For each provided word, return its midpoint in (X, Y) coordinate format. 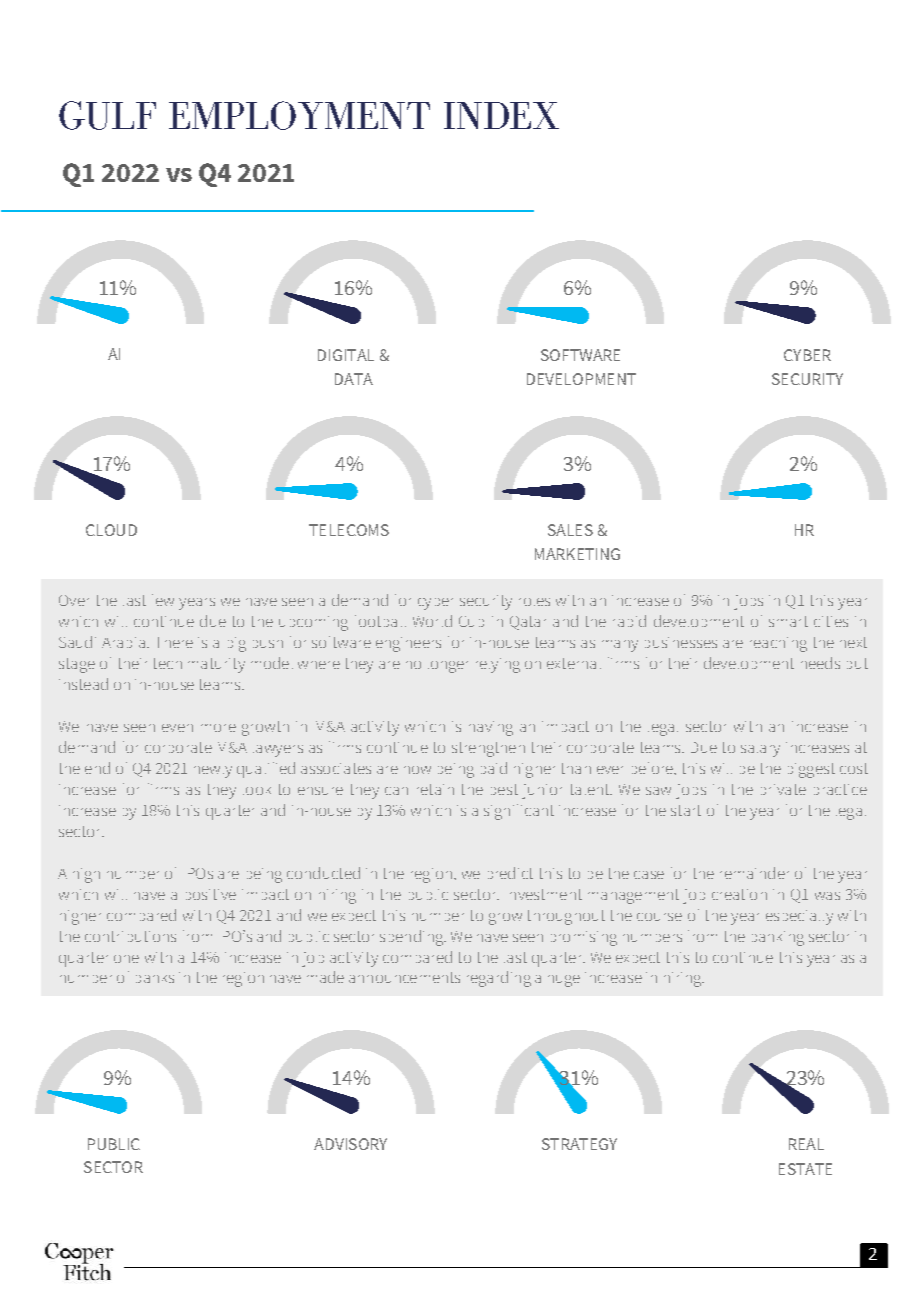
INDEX (501, 115)
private (783, 789)
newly (213, 772)
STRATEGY (579, 1144)
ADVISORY (350, 1144)
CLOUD (111, 530)
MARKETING (577, 554)
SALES (570, 530)
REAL (806, 1144)
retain (435, 789)
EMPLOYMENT (299, 115)
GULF (107, 115)
